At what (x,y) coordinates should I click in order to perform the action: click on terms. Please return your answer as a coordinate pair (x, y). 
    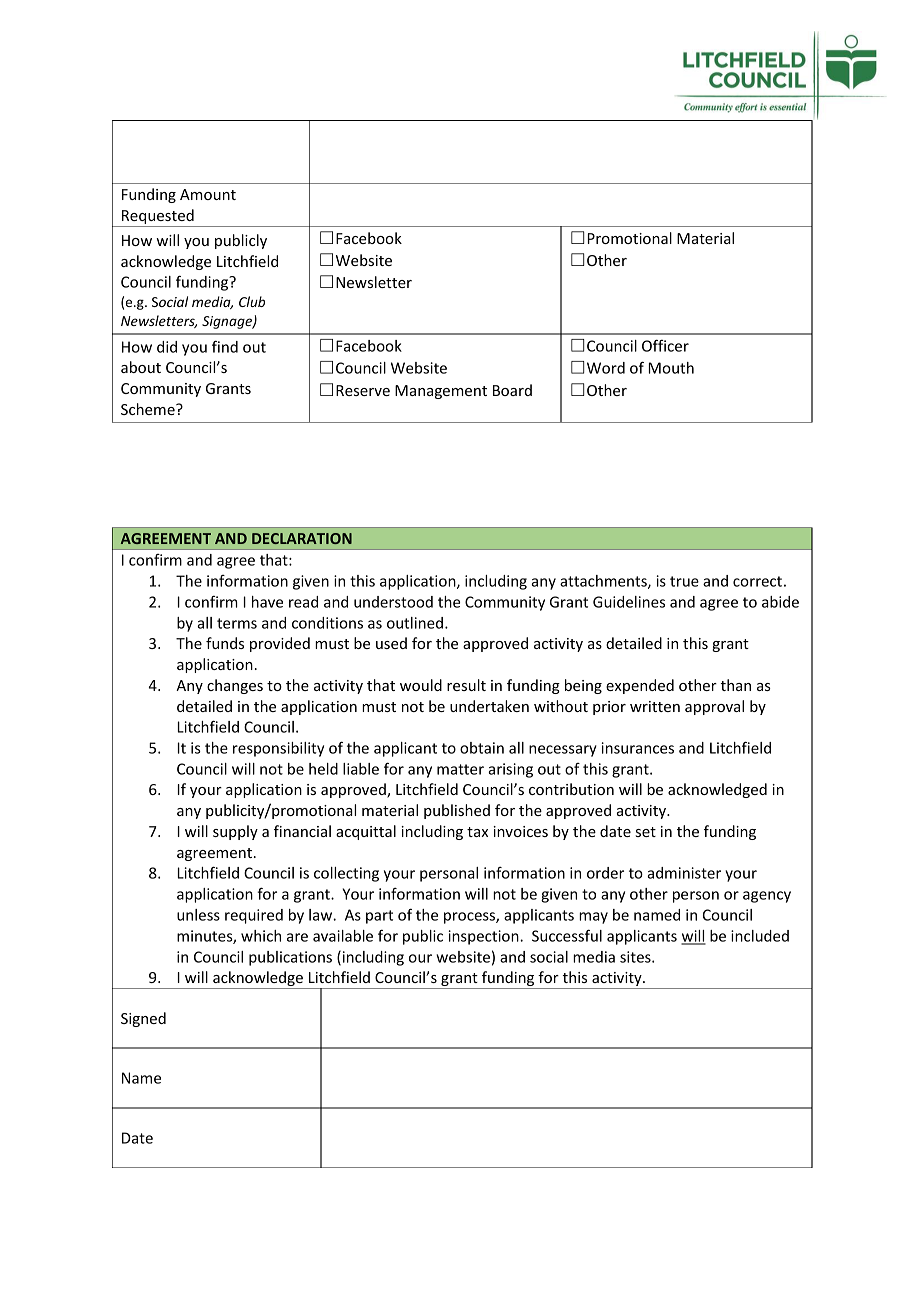
    Looking at the image, I should click on (237, 623).
